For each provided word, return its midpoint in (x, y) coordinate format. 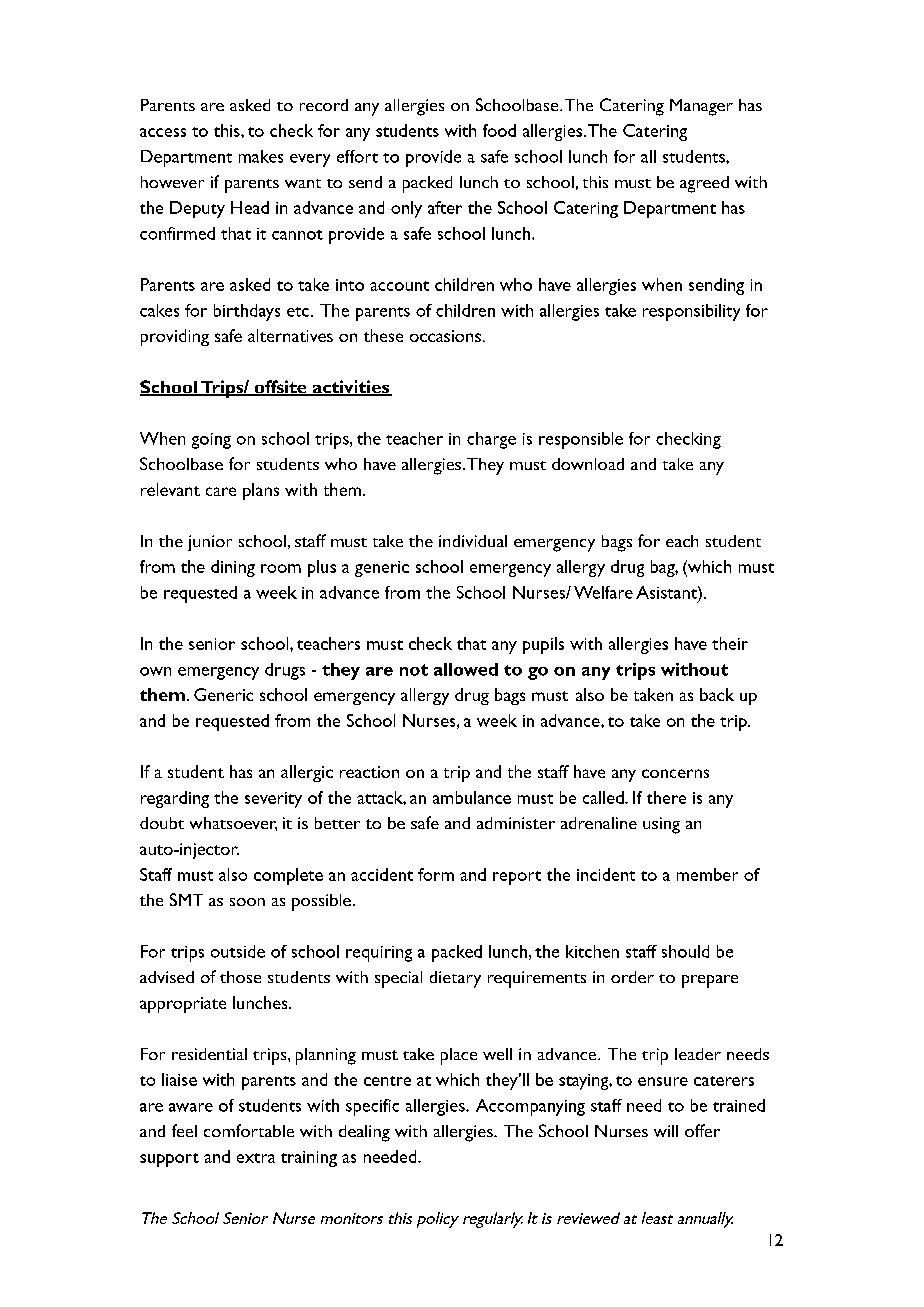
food (499, 130)
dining (233, 568)
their (730, 643)
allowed (466, 669)
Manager (701, 107)
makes (261, 156)
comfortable (249, 1130)
